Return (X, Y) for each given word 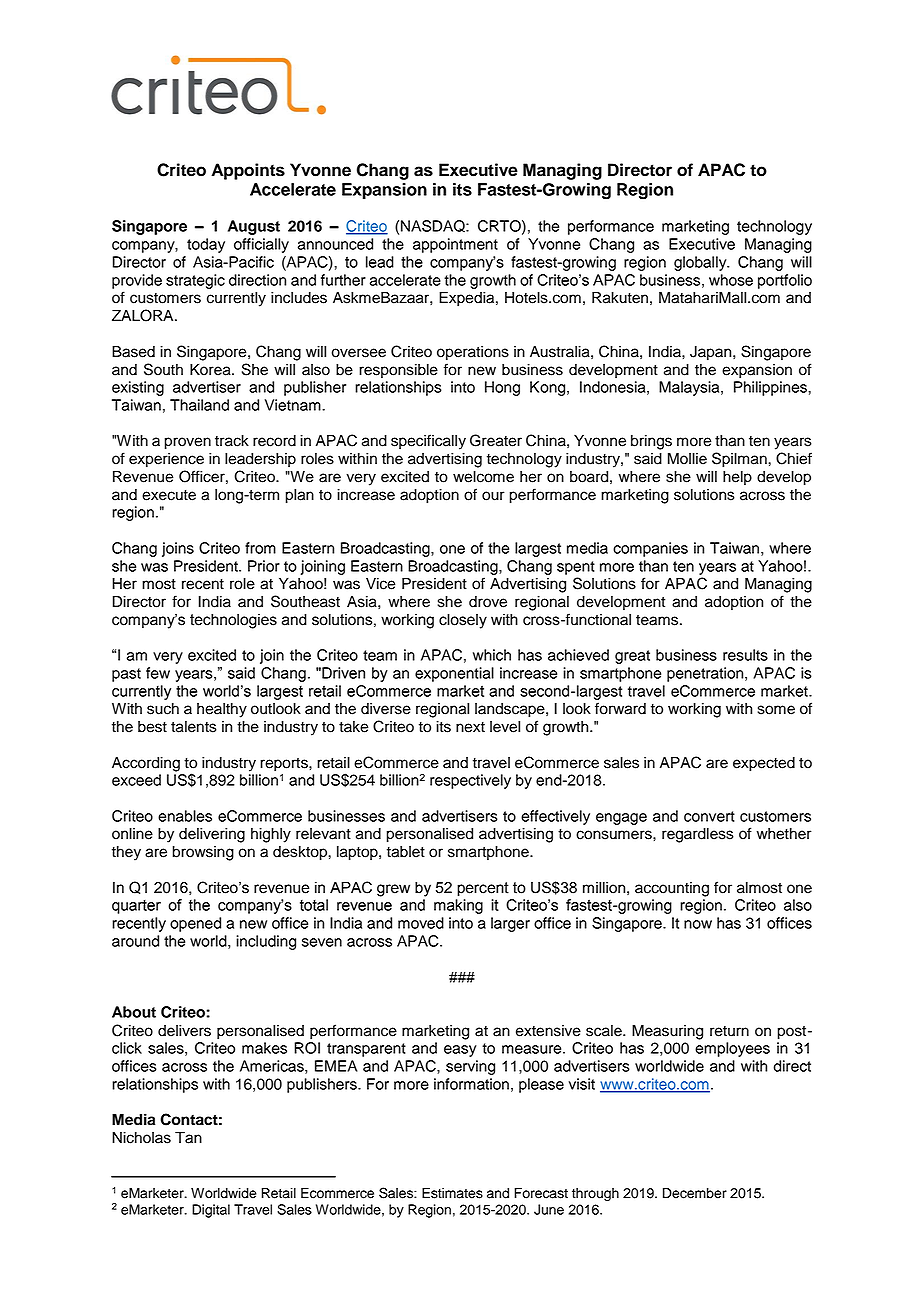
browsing (203, 853)
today (206, 245)
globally (701, 263)
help (737, 478)
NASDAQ (434, 226)
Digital (211, 1211)
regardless (698, 835)
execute (169, 495)
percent (483, 889)
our (493, 496)
